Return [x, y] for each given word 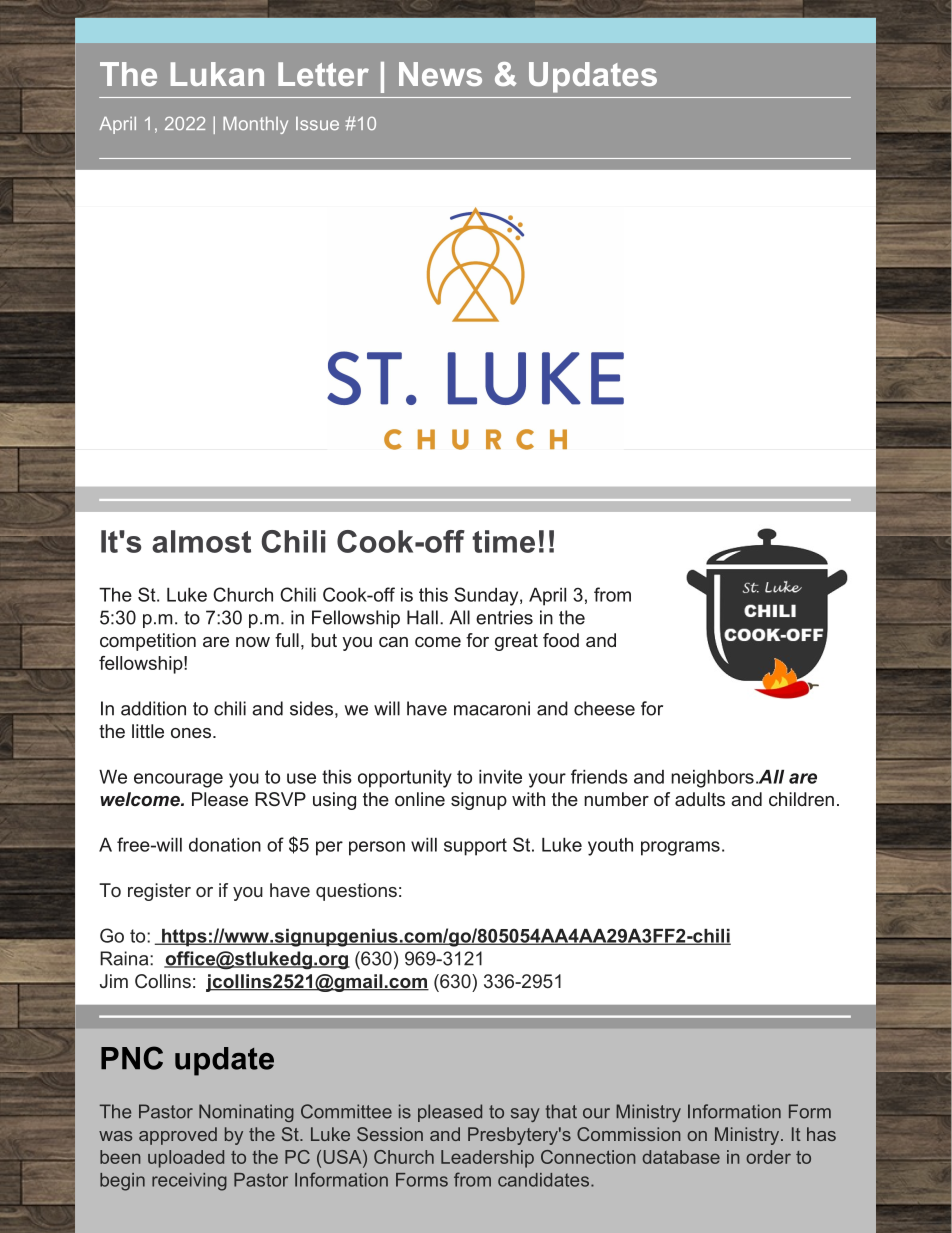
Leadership [487, 1159]
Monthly [255, 125]
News [440, 74]
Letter [323, 74]
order [768, 1157]
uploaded [186, 1159]
